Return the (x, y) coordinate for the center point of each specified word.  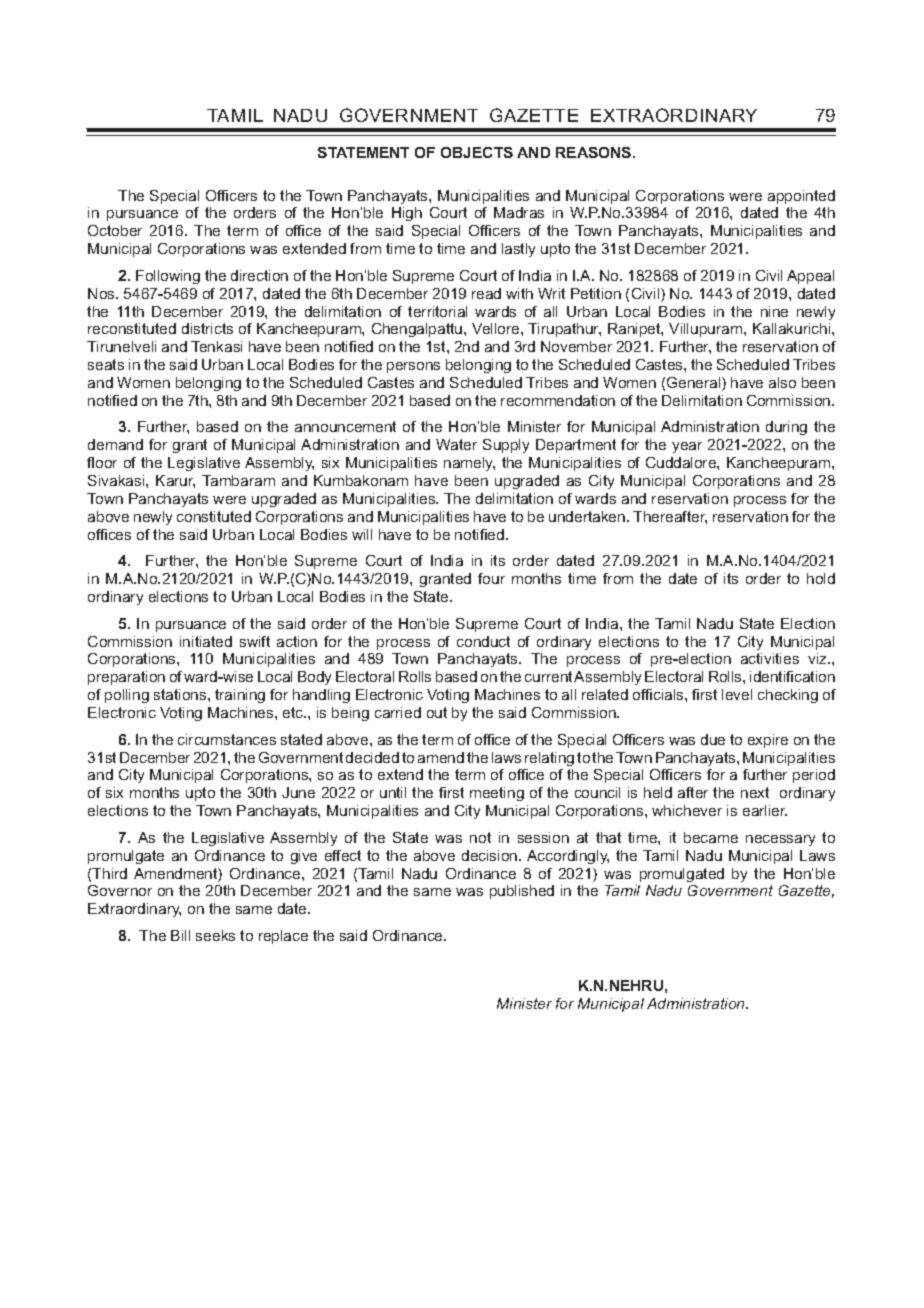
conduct (483, 641)
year (687, 447)
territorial (437, 311)
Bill (180, 935)
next (755, 792)
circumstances (227, 739)
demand (115, 444)
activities (770, 658)
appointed (801, 197)
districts (207, 328)
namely (469, 464)
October (115, 230)
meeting (497, 794)
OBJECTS (477, 152)
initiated (206, 641)
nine (774, 311)
